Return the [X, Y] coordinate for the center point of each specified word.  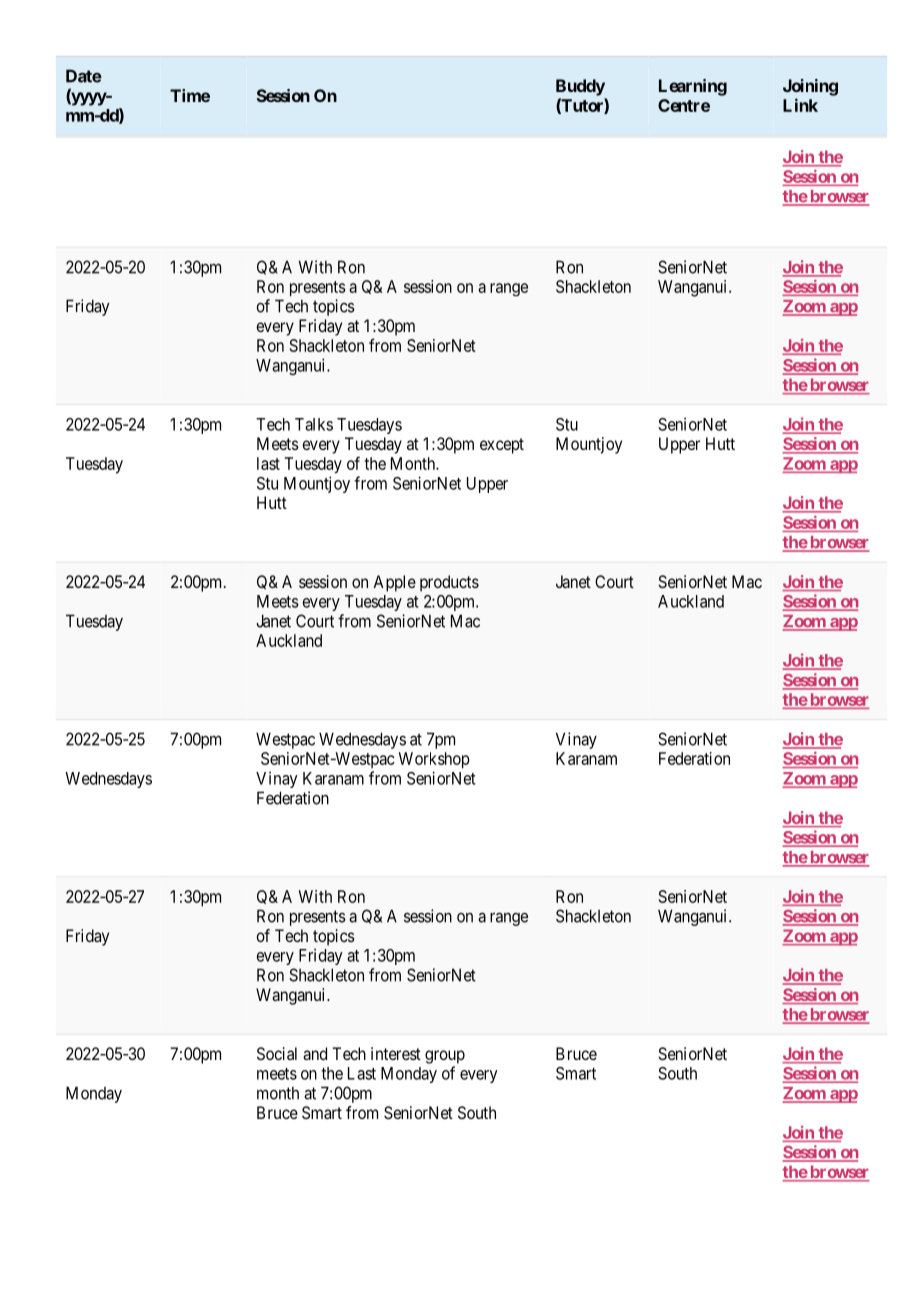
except [502, 446]
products [449, 583]
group [445, 1057]
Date [84, 76]
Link [800, 105]
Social [277, 1053]
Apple [394, 583]
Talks [314, 424]
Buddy [580, 87]
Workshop [434, 760]
